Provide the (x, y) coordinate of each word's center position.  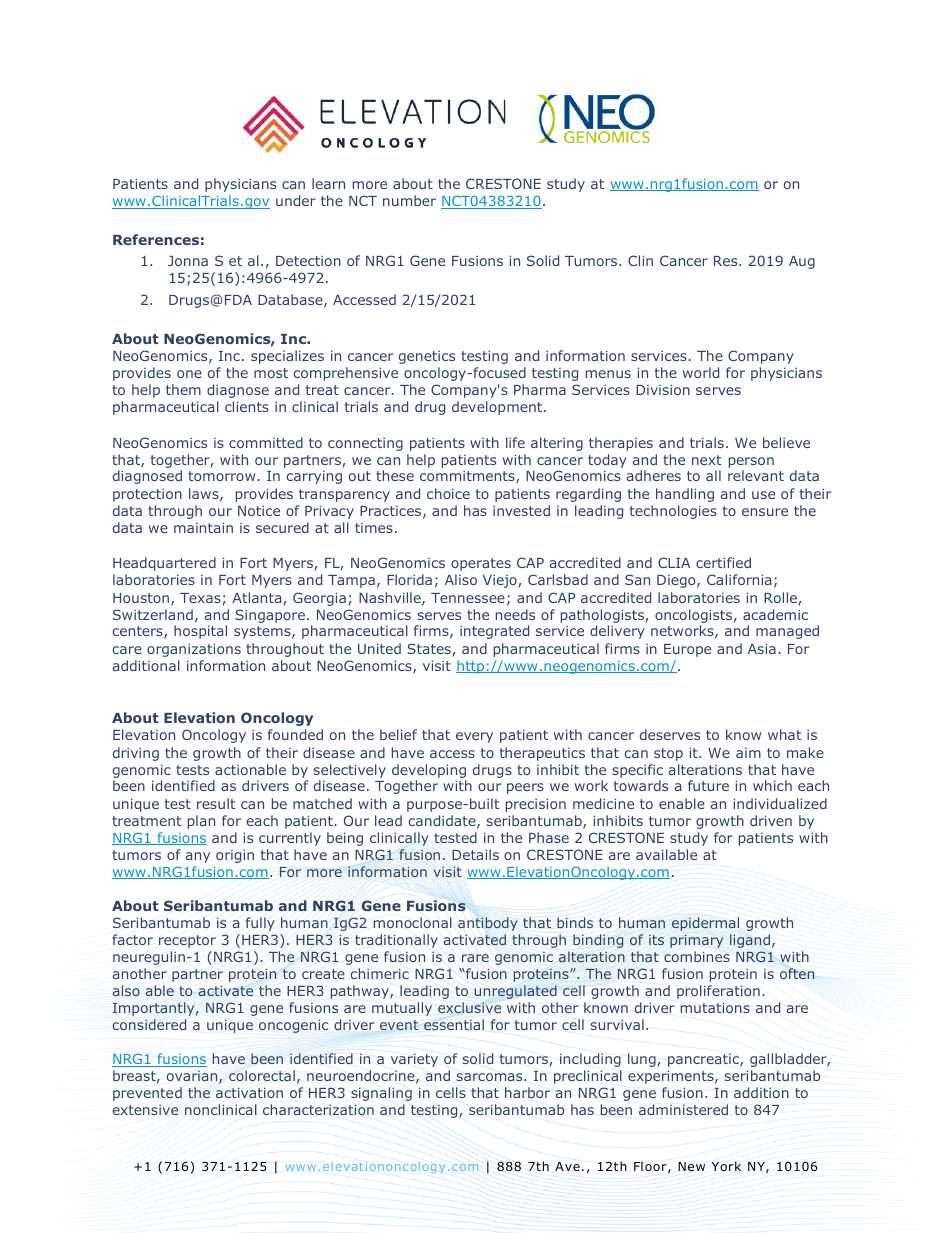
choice (448, 493)
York (726, 1166)
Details (475, 854)
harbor (527, 1092)
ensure (765, 512)
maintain (203, 527)
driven (771, 820)
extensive (145, 1110)
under (296, 200)
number (409, 200)
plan (201, 822)
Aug (802, 262)
